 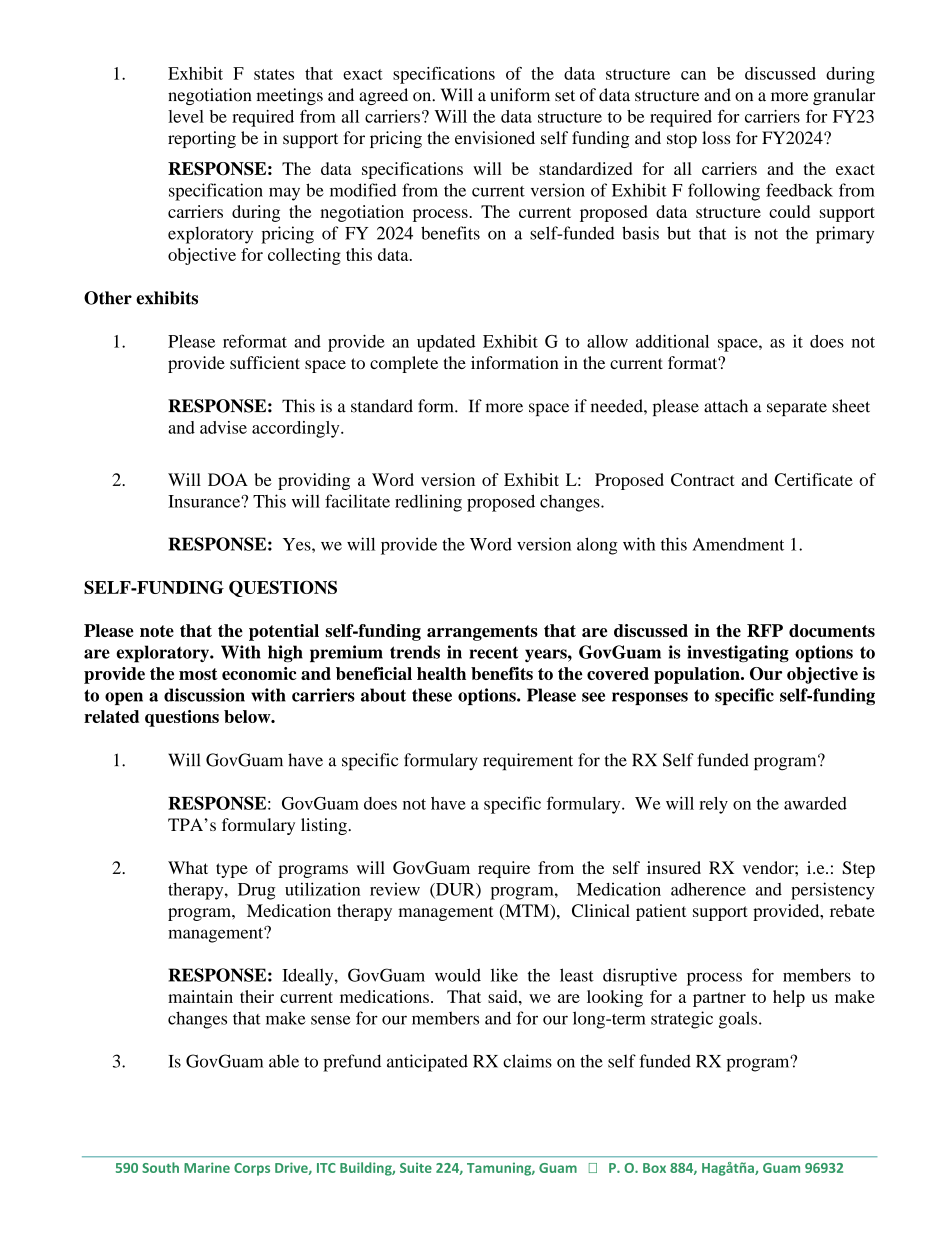 What do you see at coordinates (207, 1167) in the screenshot?
I see `Marine` at bounding box center [207, 1167].
